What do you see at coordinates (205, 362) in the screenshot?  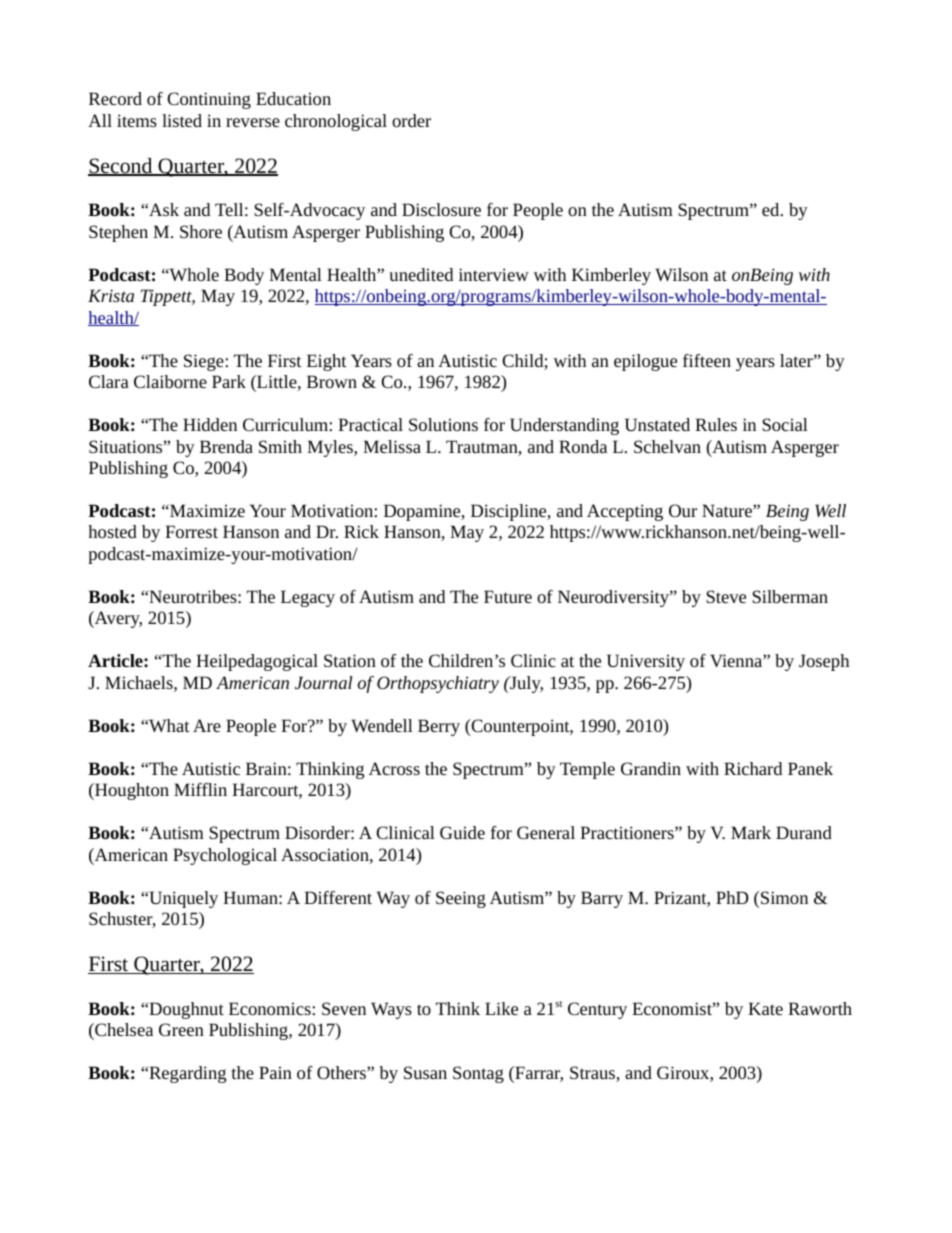 I see `Siege` at bounding box center [205, 362].
